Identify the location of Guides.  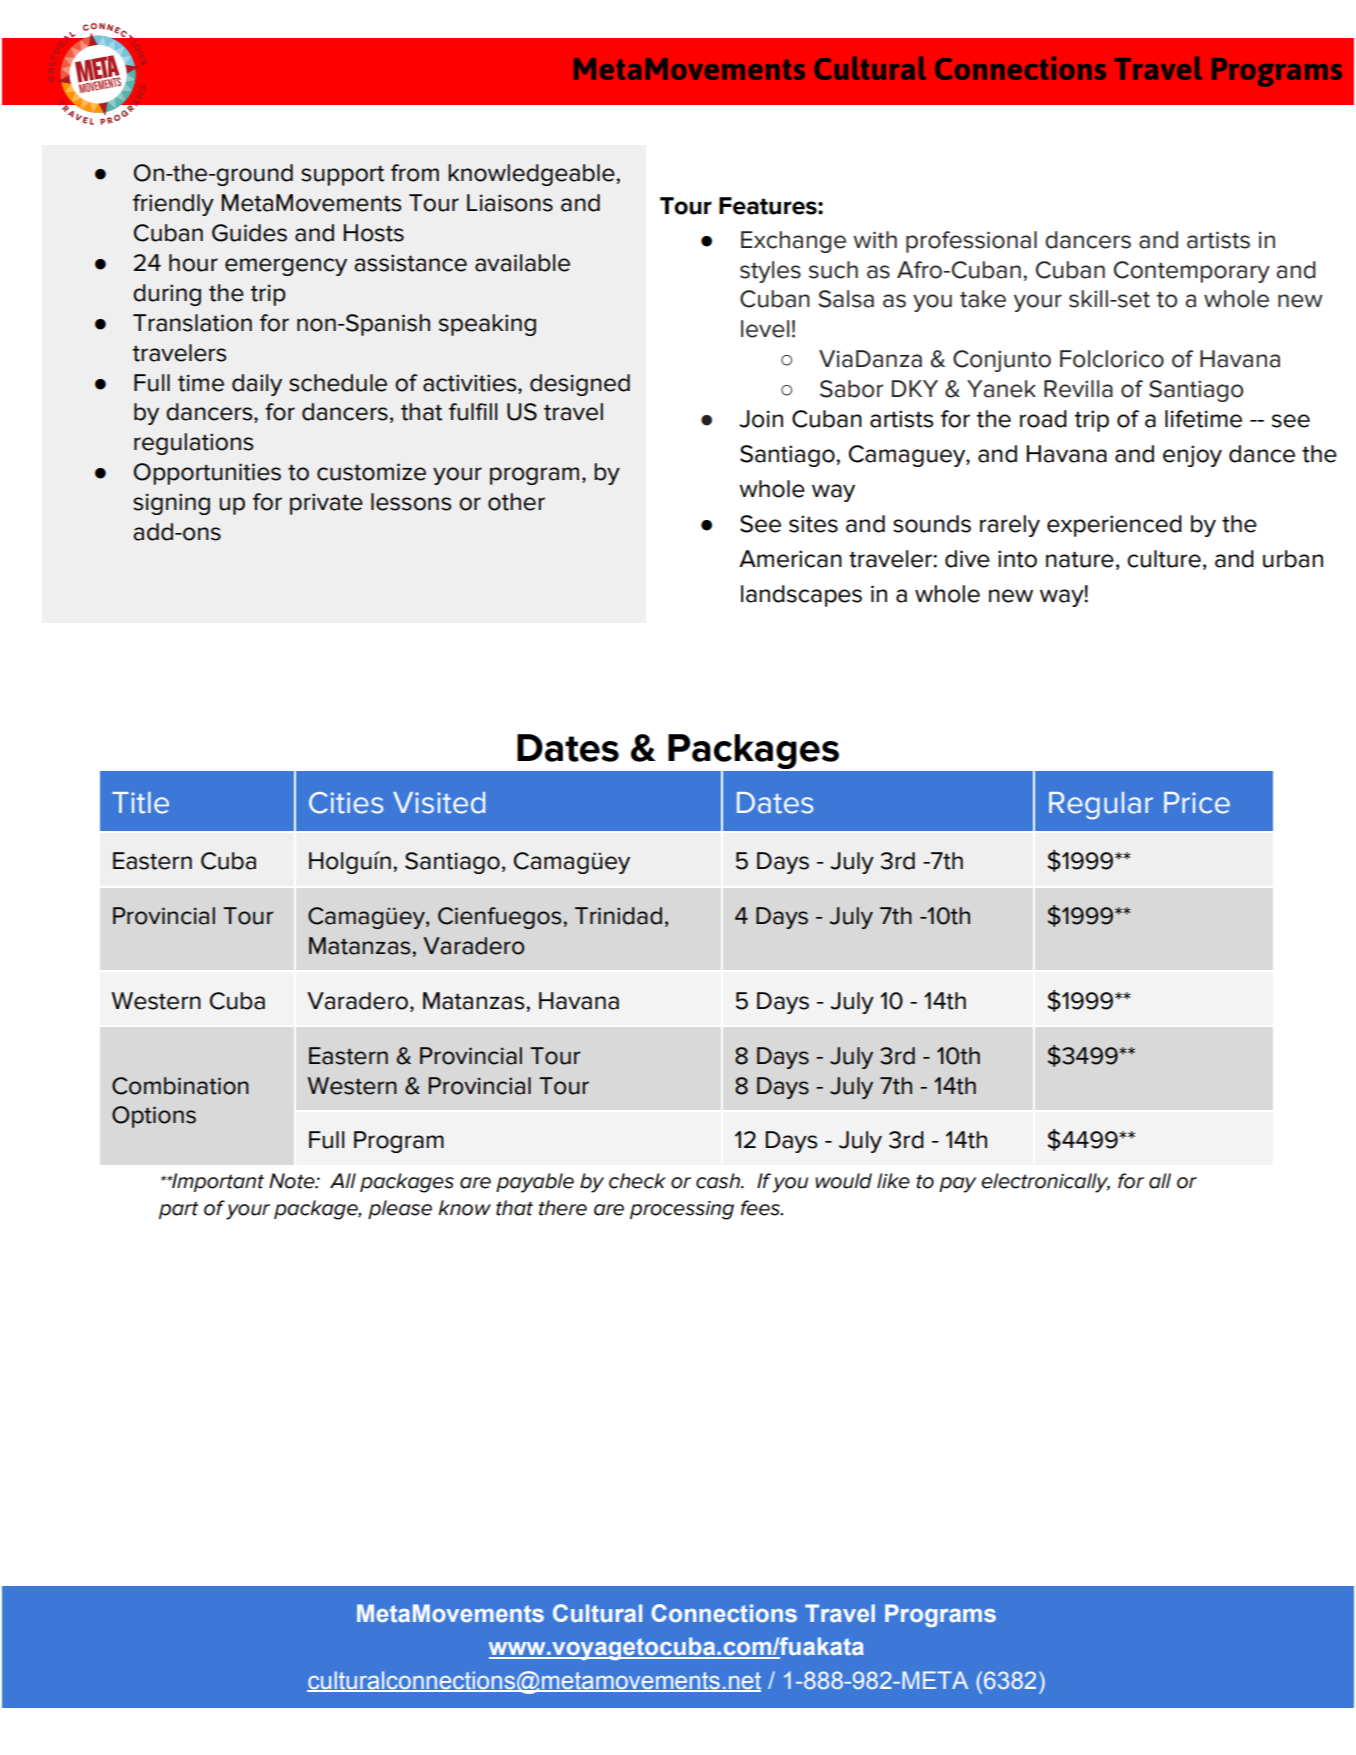
(249, 233).
